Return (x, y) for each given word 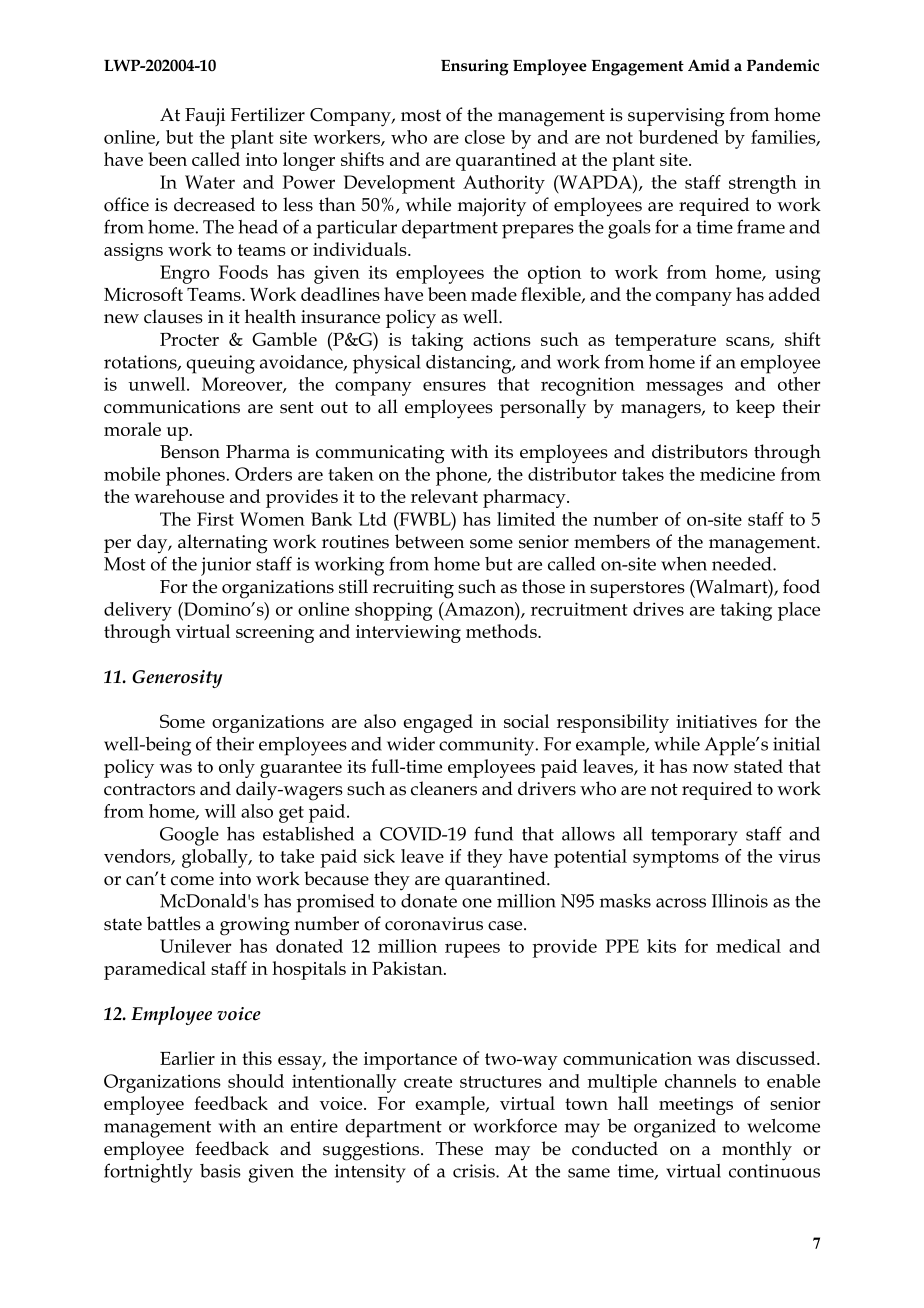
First (215, 519)
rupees (472, 950)
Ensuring (475, 67)
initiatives (716, 721)
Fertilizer (268, 114)
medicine (737, 474)
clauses (173, 316)
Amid (709, 65)
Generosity (177, 679)
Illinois (740, 901)
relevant (444, 496)
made (494, 294)
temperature (665, 342)
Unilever (196, 946)
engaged (438, 723)
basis (220, 1171)
